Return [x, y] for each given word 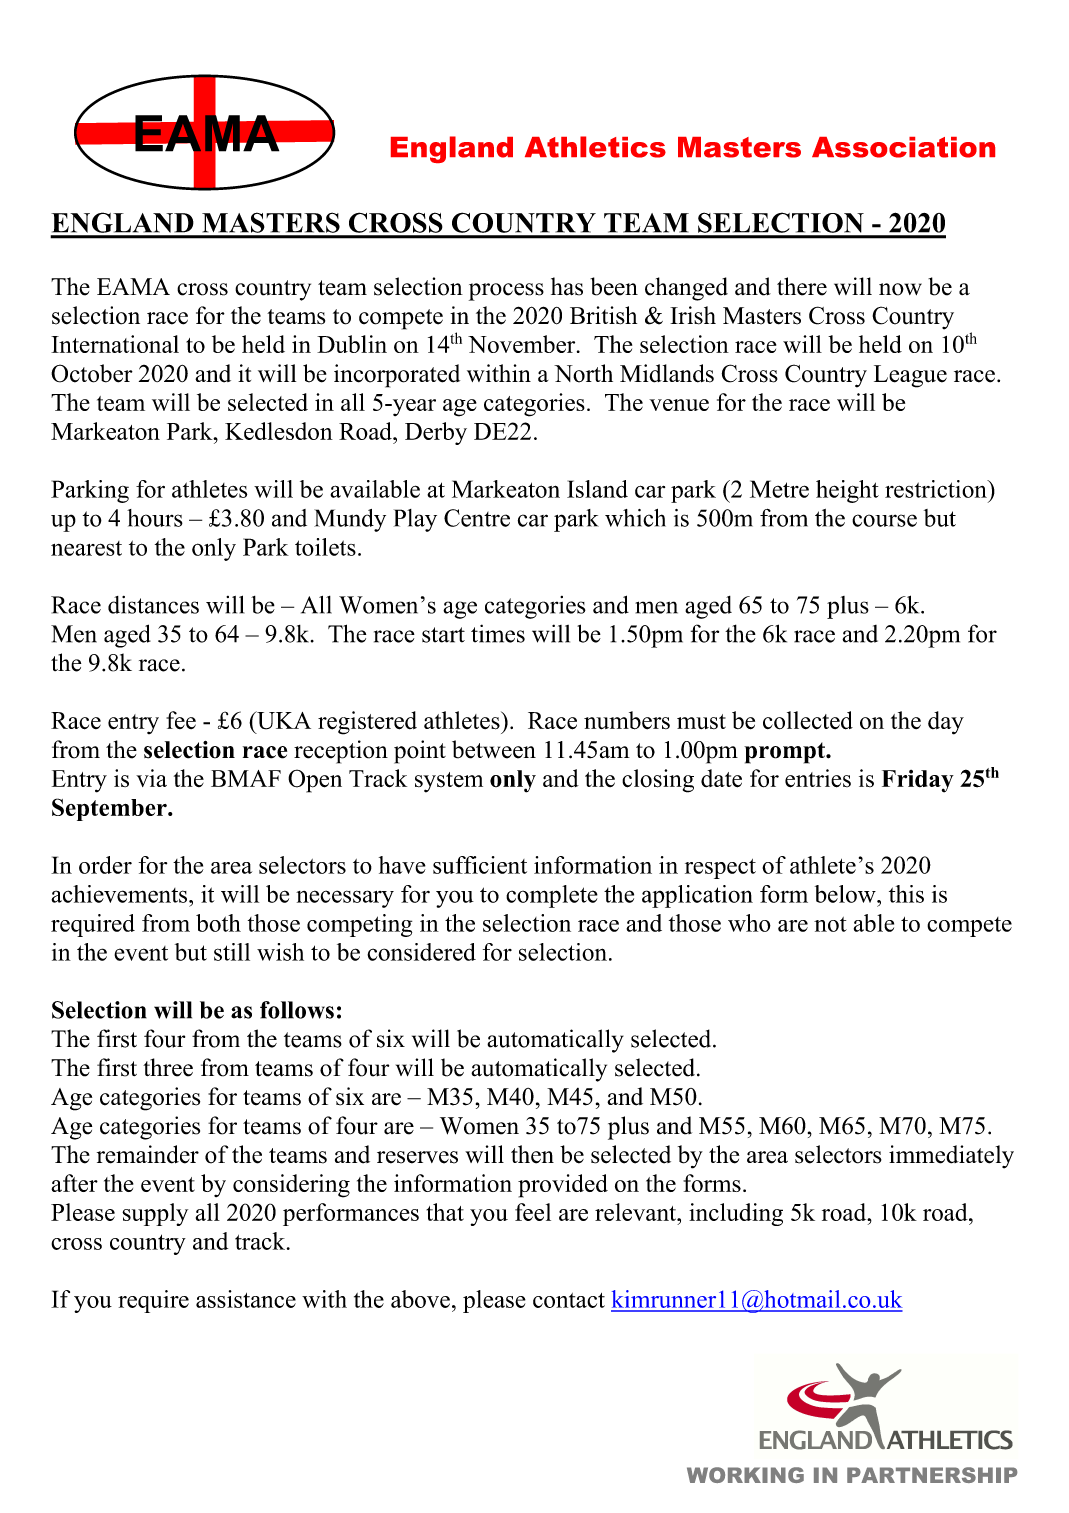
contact [569, 1300]
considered [421, 952]
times [498, 633]
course [884, 520]
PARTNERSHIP [932, 1475]
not [830, 924]
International [115, 344]
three [168, 1067]
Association [903, 147]
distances [153, 605]
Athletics [595, 147]
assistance [246, 1299]
